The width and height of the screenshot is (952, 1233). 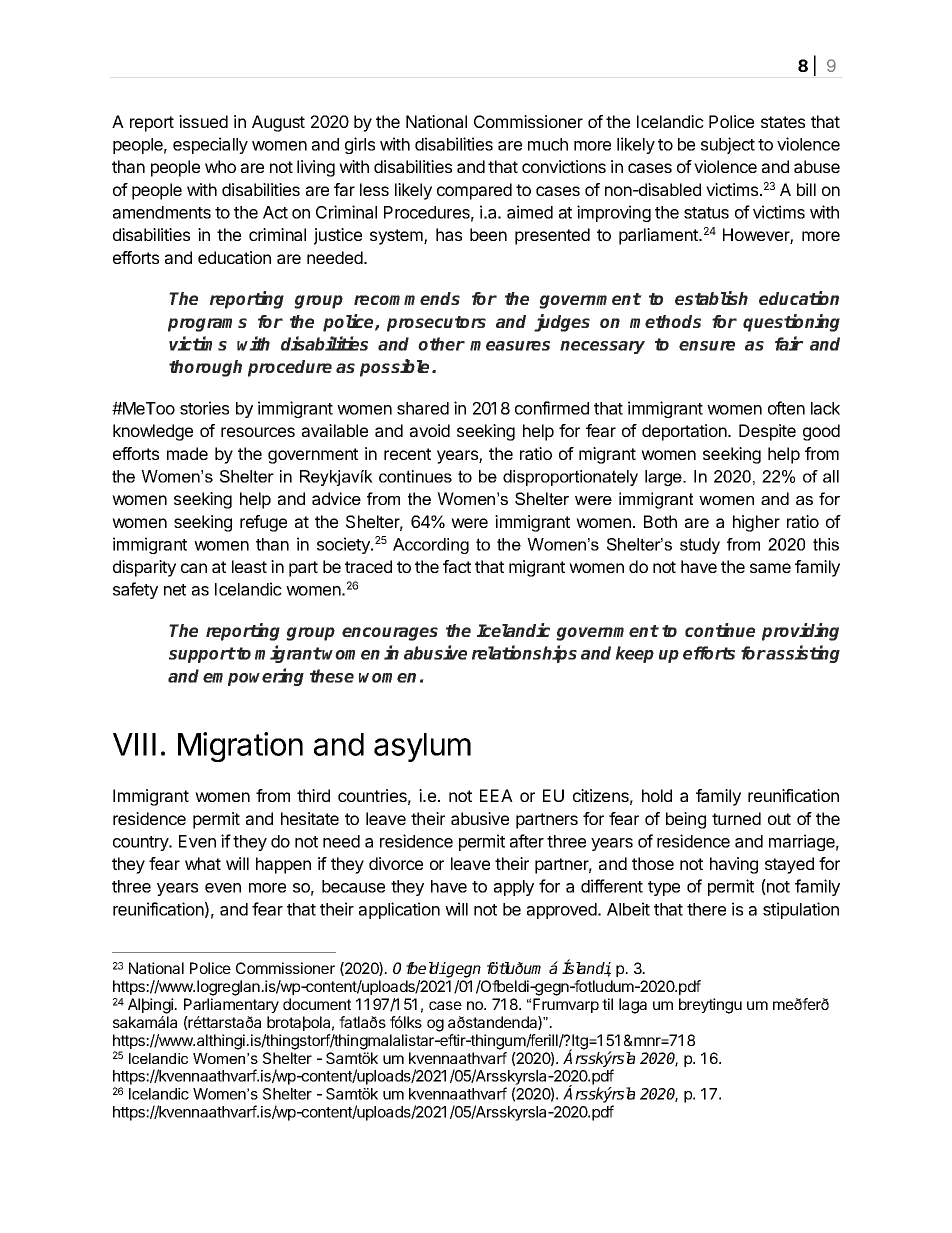 I want to click on thorough, so click(x=205, y=368).
